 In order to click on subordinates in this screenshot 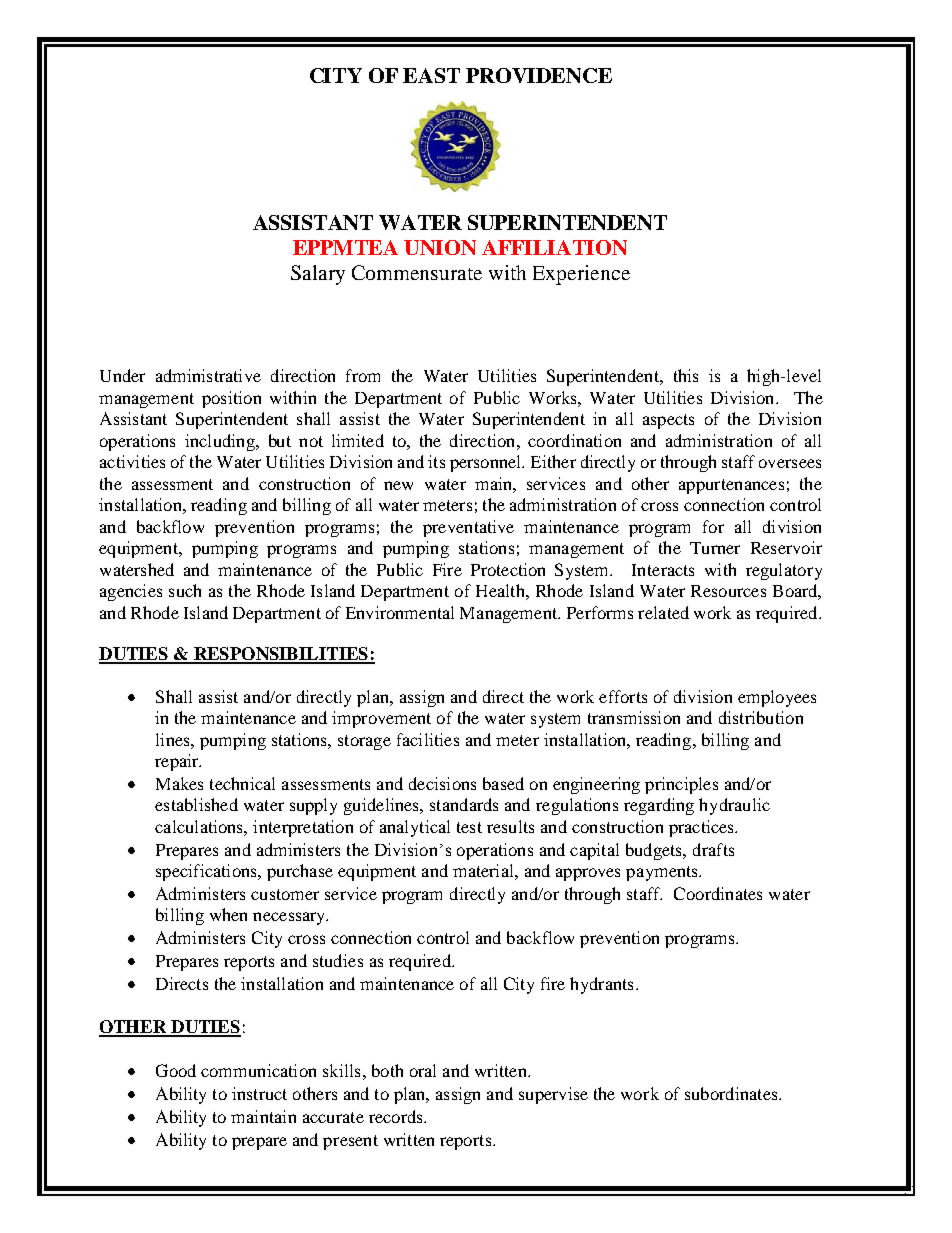, I will do `click(732, 1093)`.
